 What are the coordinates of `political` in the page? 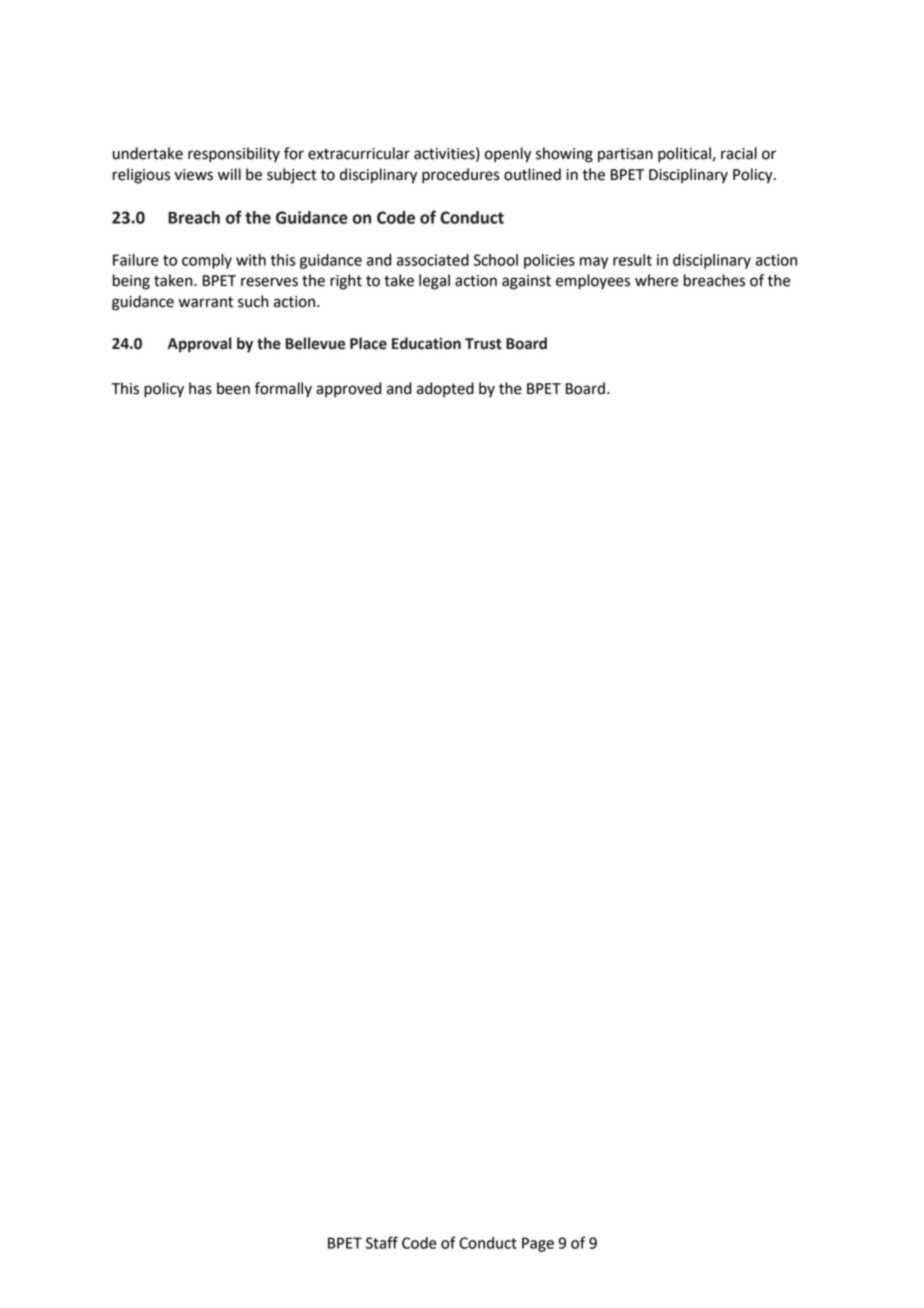 It's located at (685, 155).
